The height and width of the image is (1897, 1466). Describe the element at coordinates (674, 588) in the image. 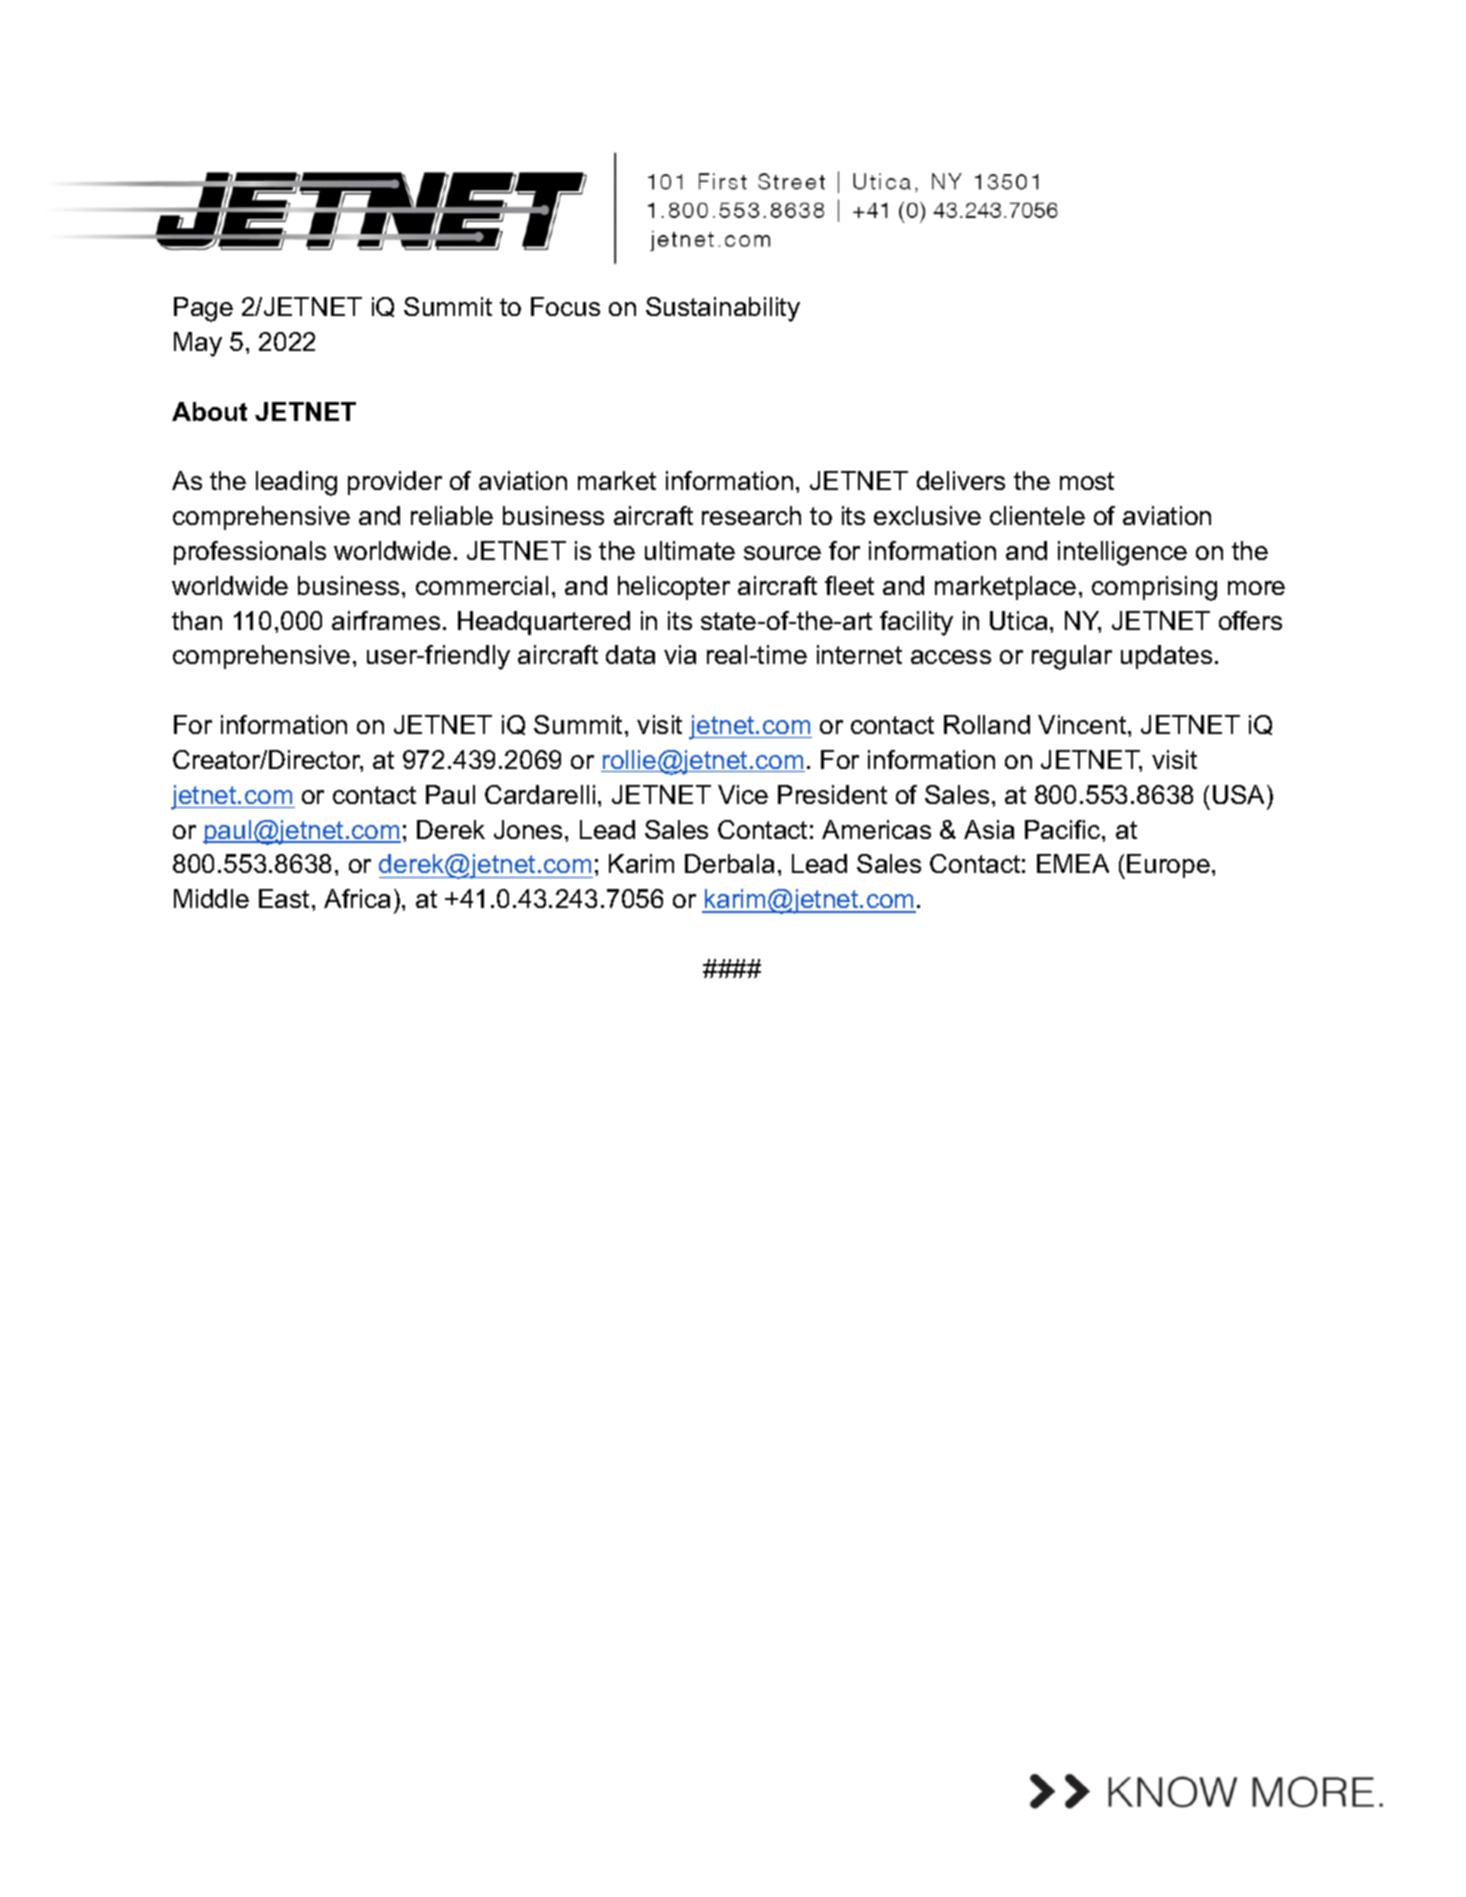

I see `helicopter` at that location.
